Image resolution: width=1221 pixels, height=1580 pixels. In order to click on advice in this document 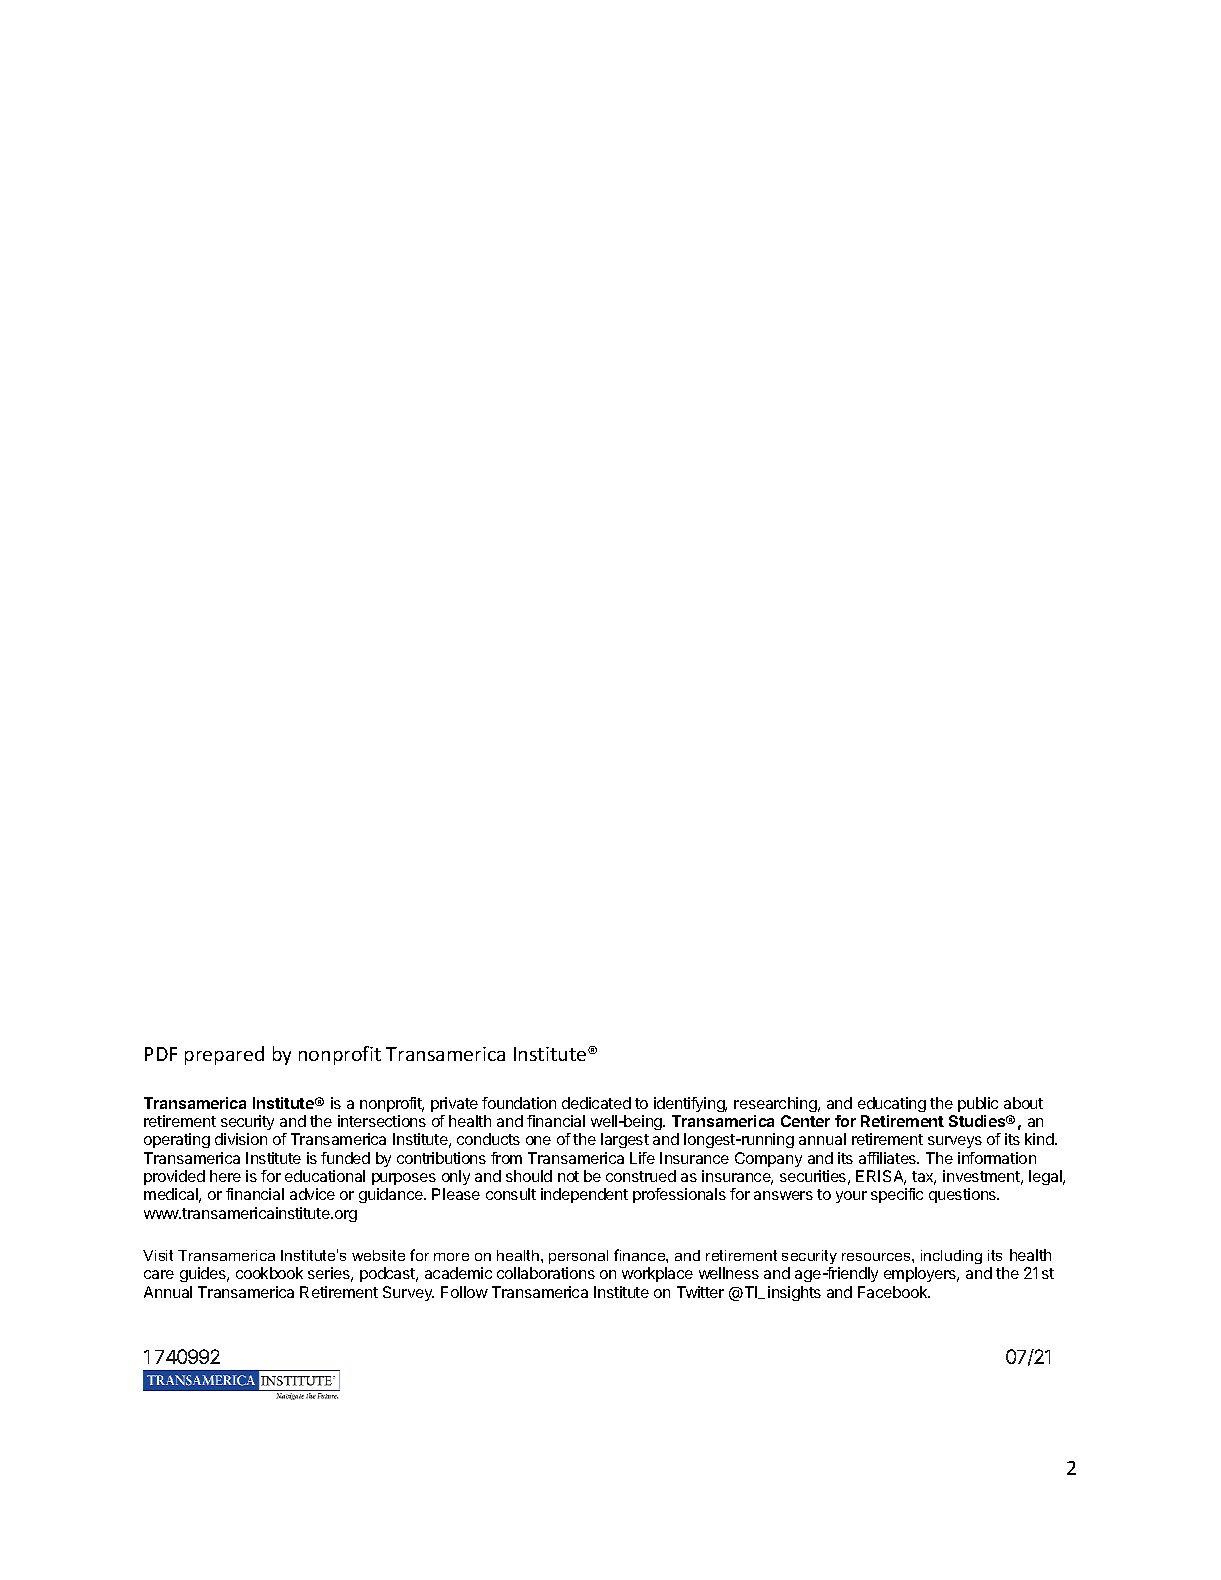, I will do `click(312, 1194)`.
